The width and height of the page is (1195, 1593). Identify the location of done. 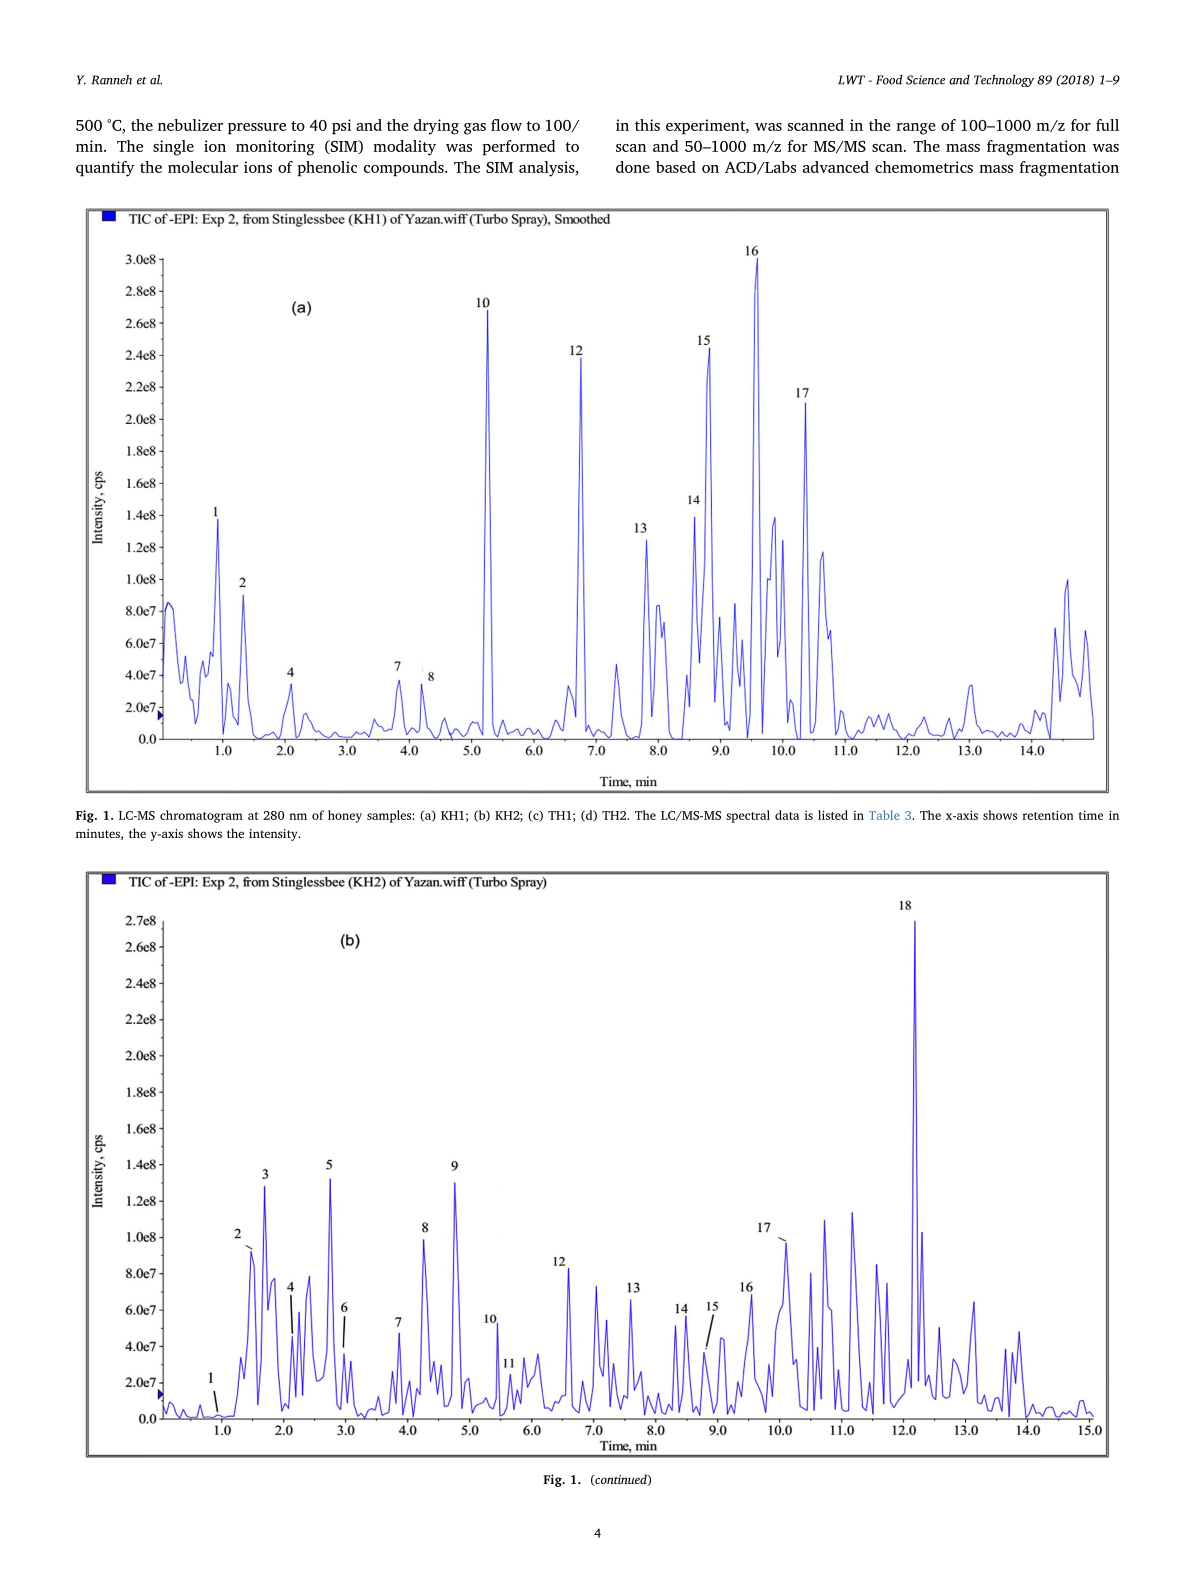
(633, 167).
